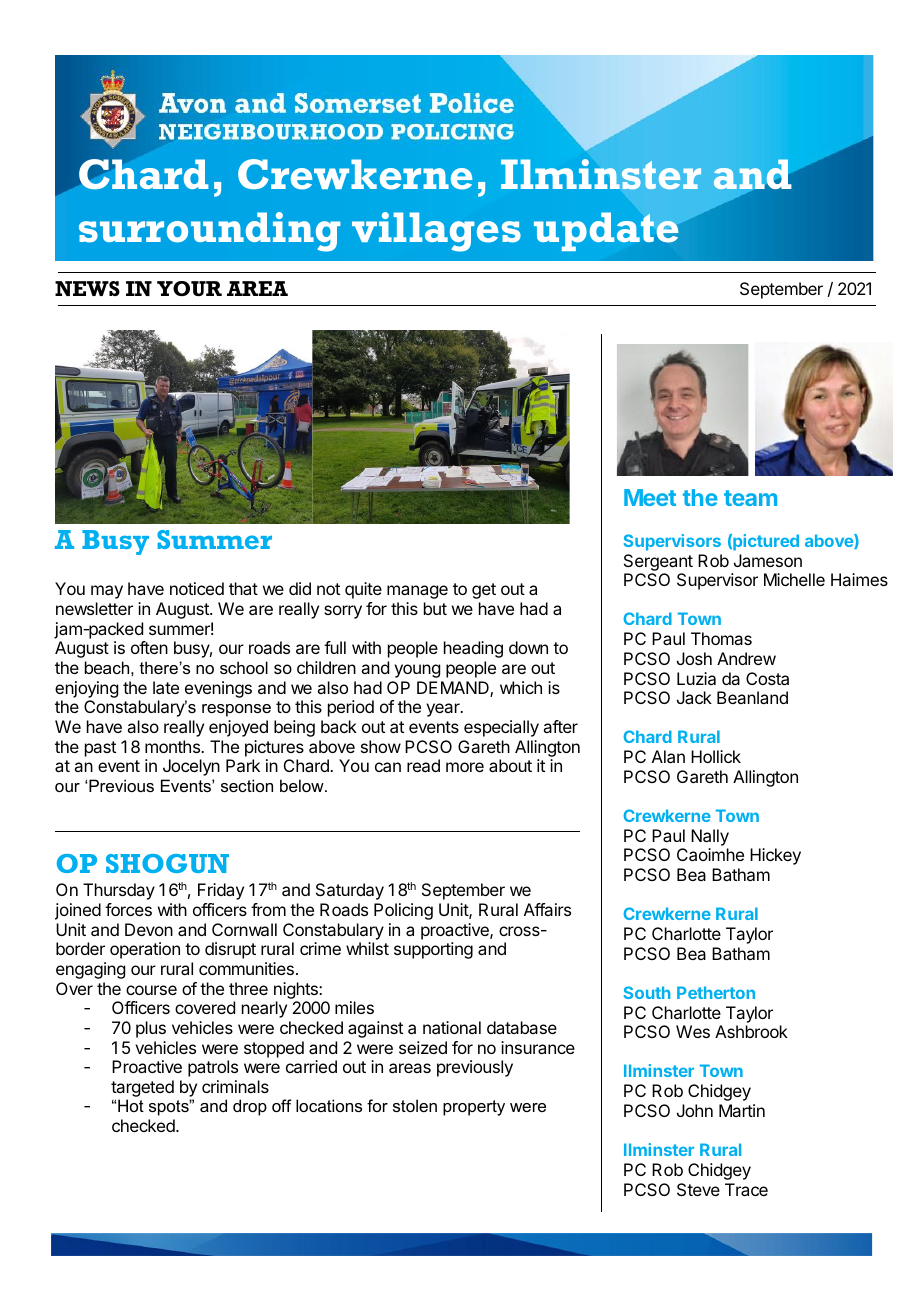 This page has height=1308, width=924. Describe the element at coordinates (750, 498) in the page. I see `team` at that location.
